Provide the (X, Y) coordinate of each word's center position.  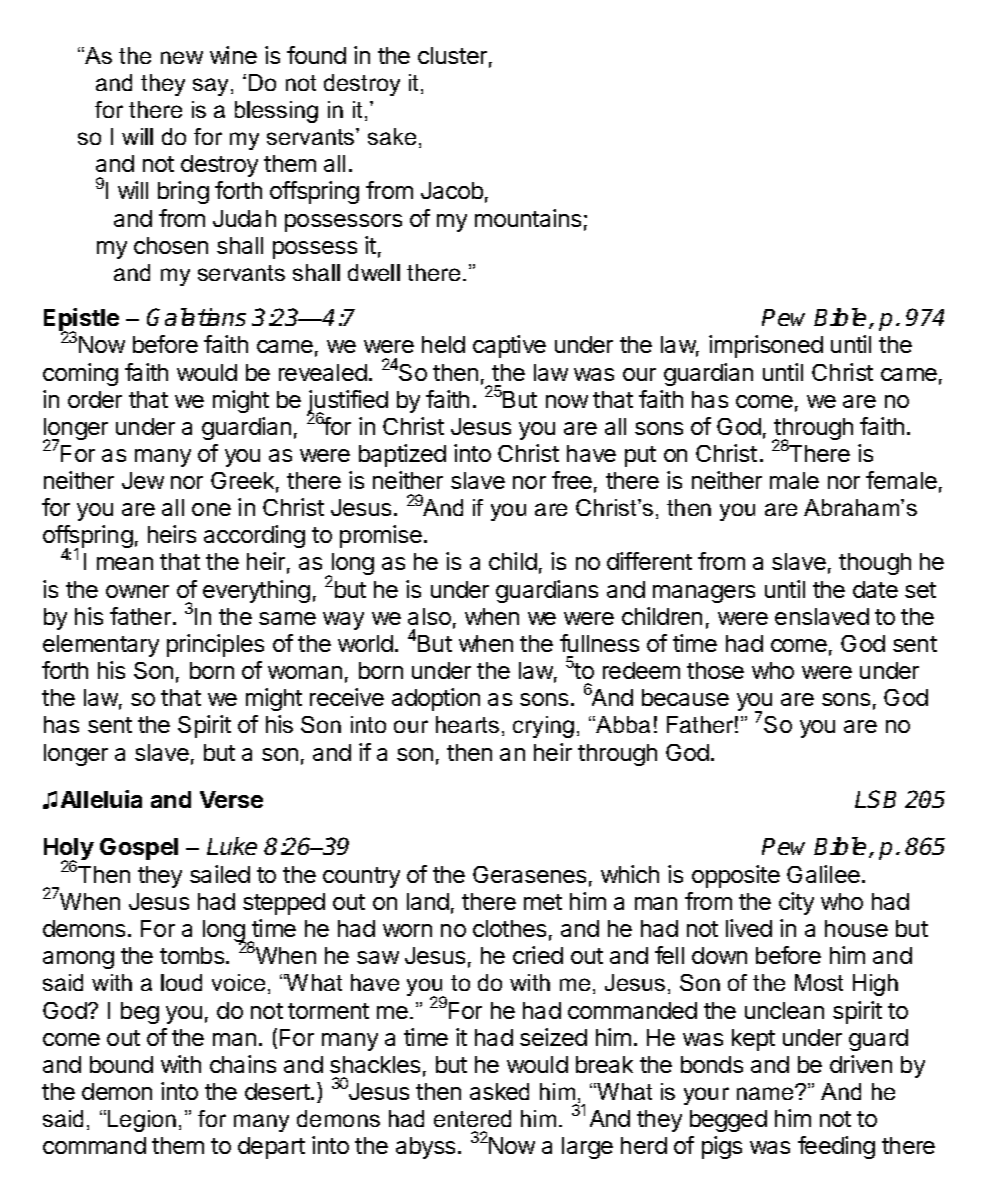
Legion (142, 1121)
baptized (402, 455)
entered (472, 1118)
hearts (467, 724)
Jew (143, 480)
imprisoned (766, 346)
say (212, 87)
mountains (528, 218)
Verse (231, 799)
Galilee (823, 874)
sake (392, 136)
